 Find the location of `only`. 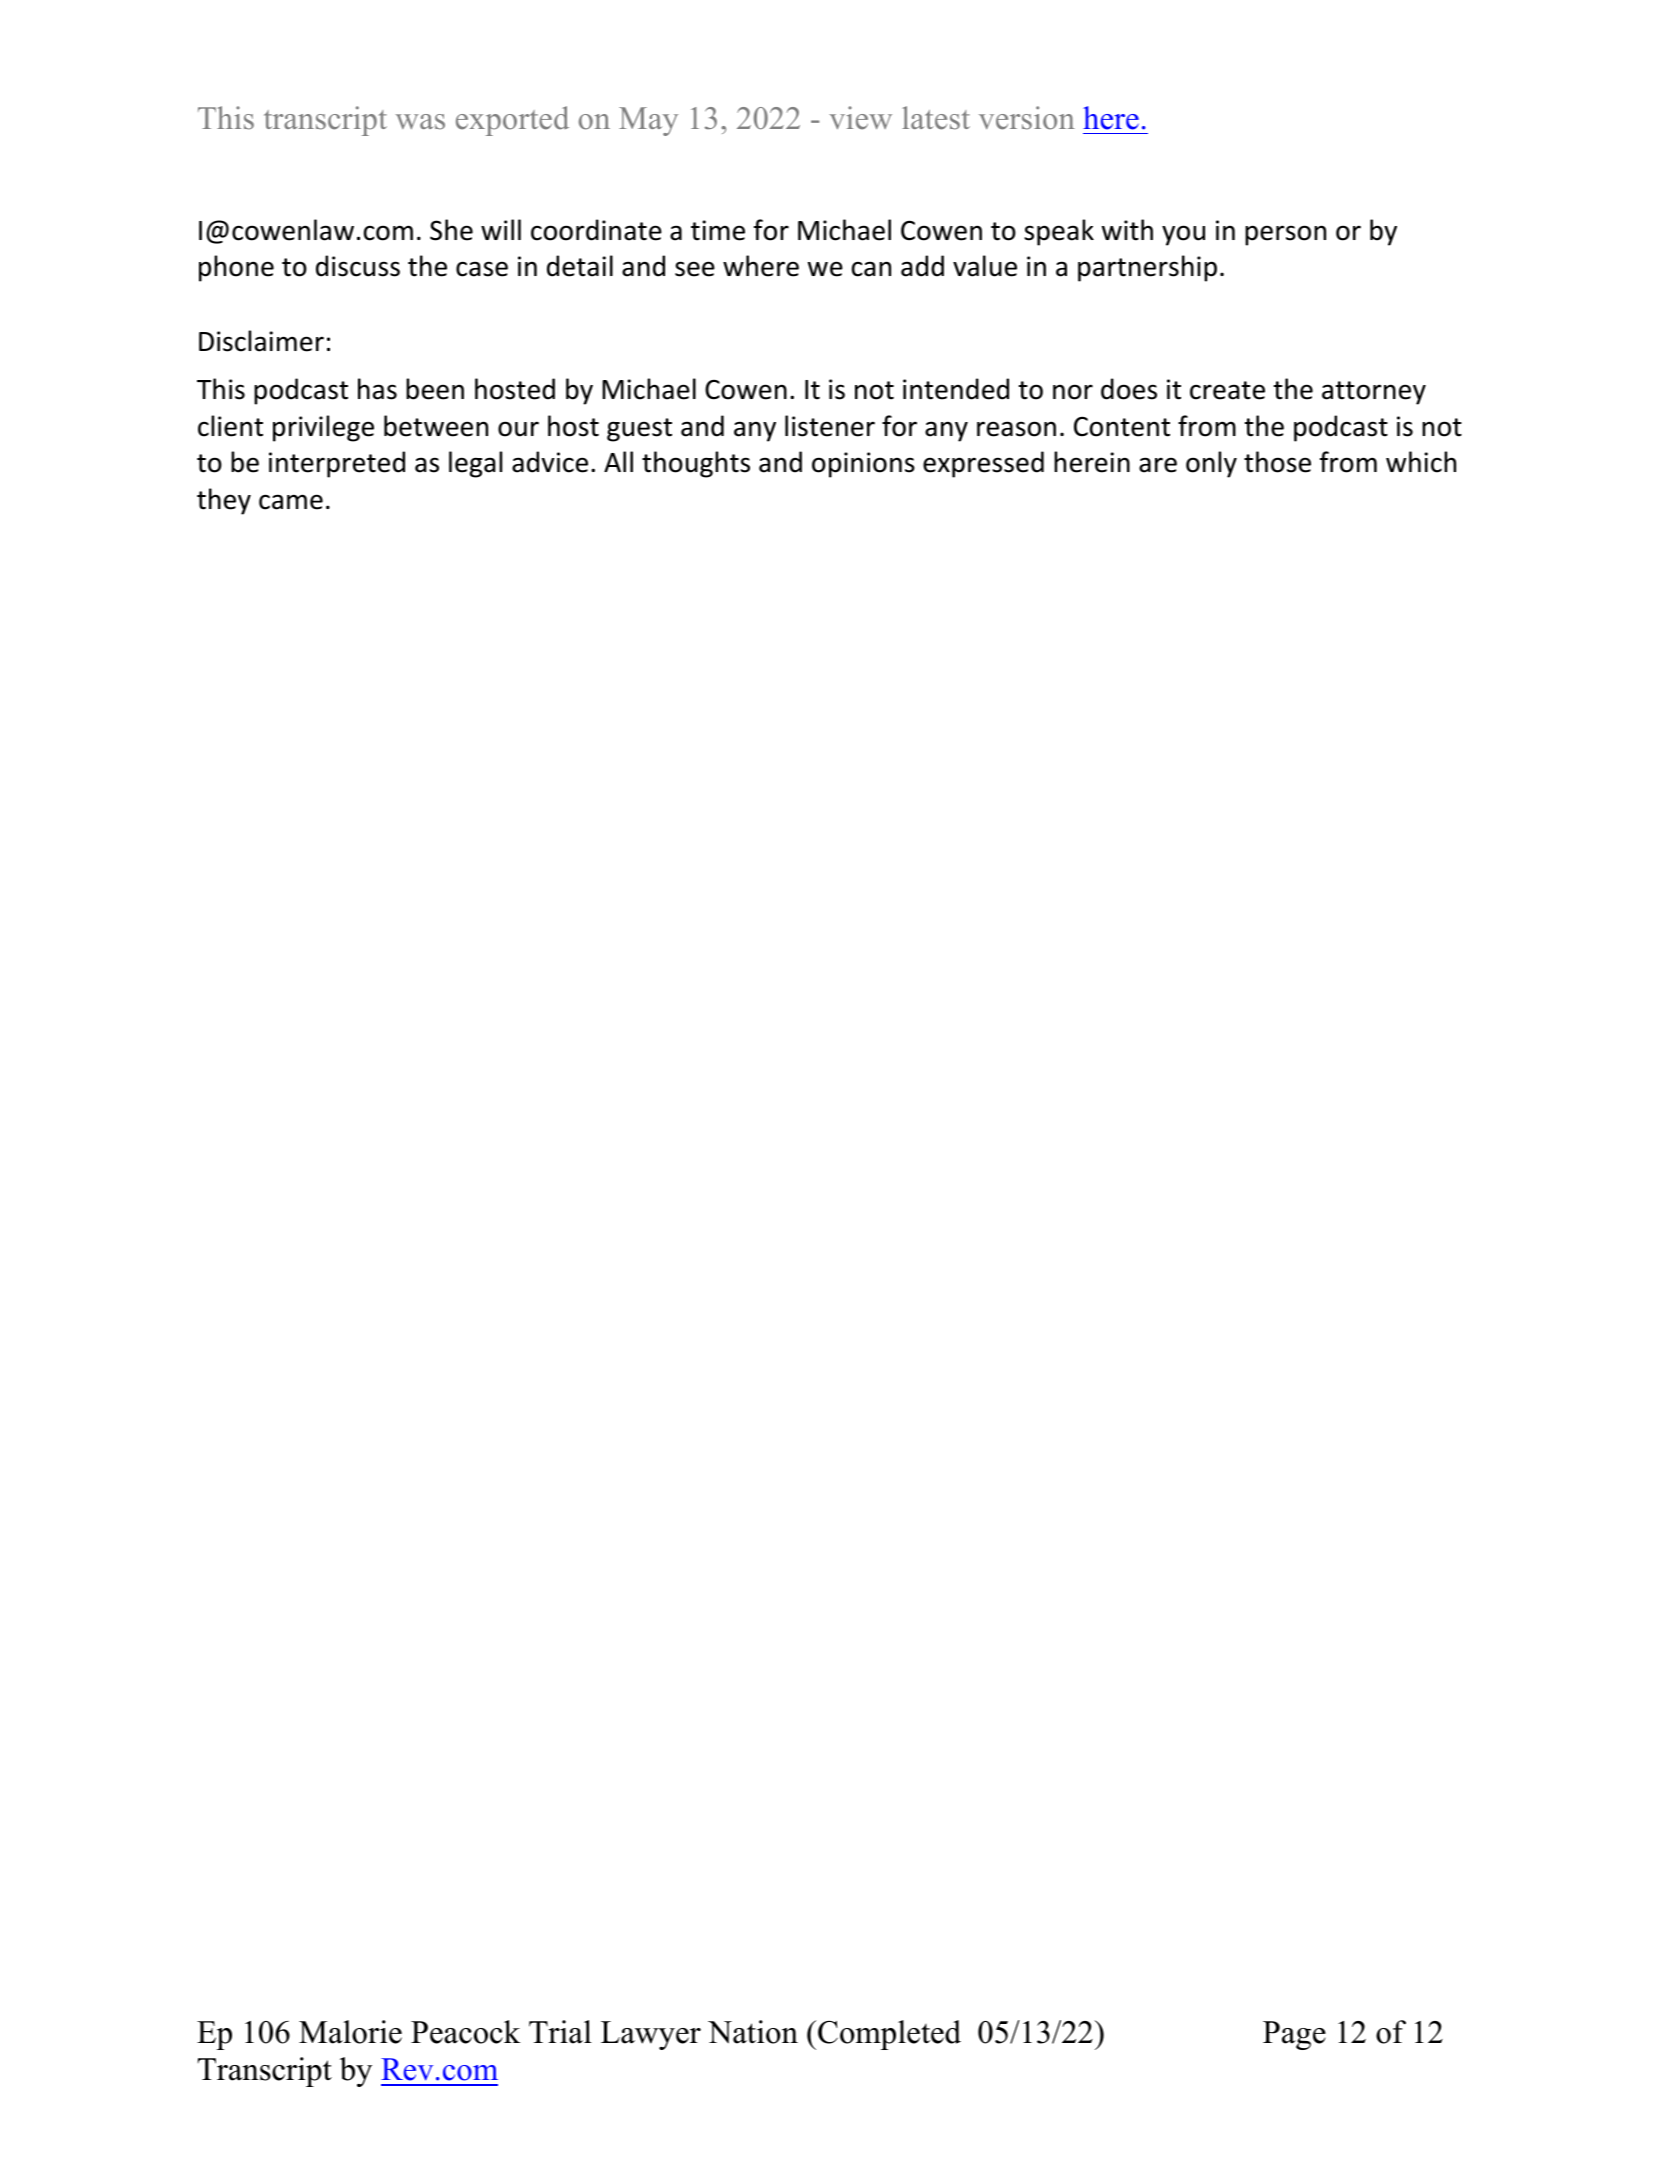

only is located at coordinates (1211, 464).
